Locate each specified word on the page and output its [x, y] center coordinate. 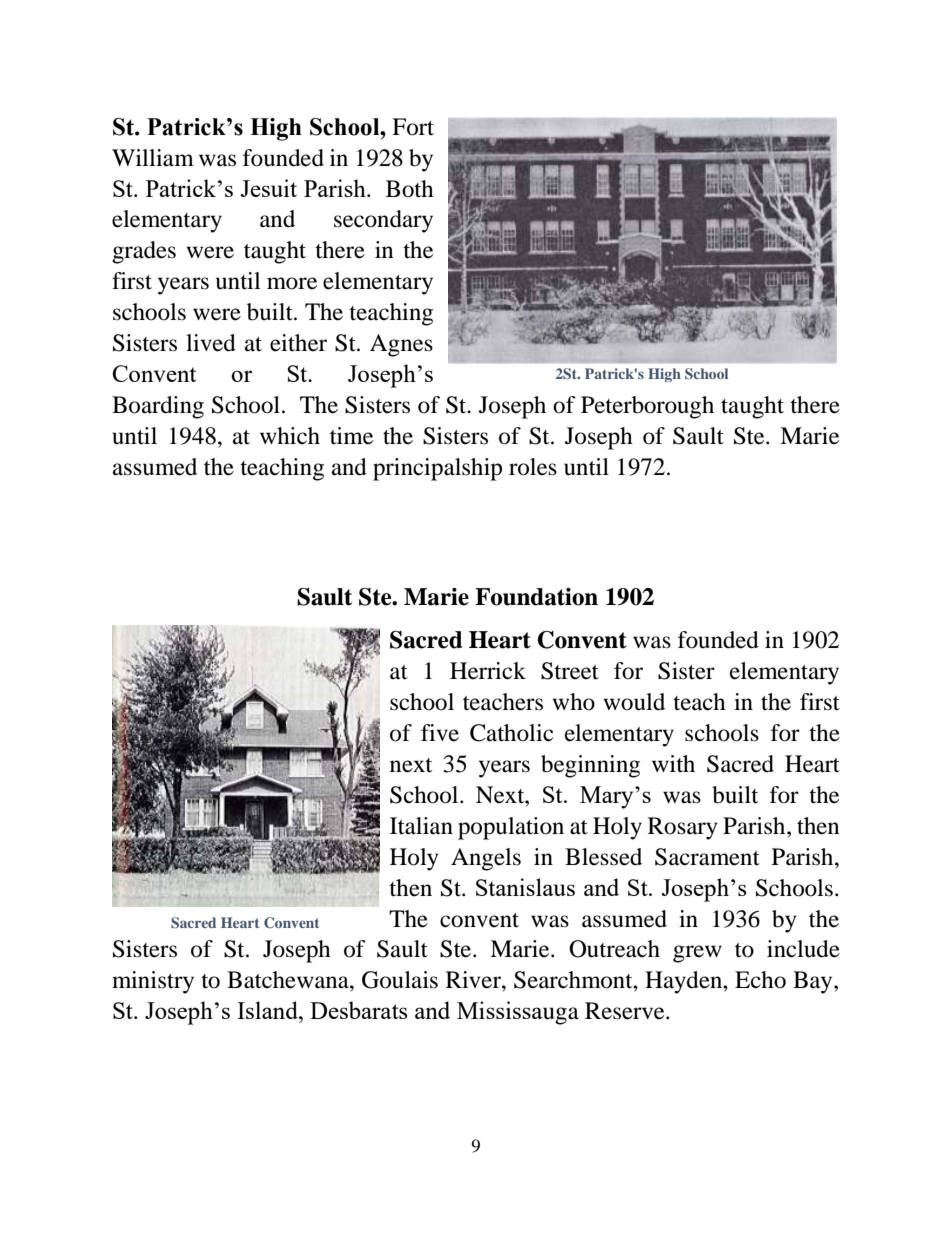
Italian [421, 826]
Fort [413, 127]
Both [410, 189]
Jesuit [268, 188]
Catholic [511, 733]
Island [268, 1010]
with [673, 764]
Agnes [401, 345]
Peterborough [647, 407]
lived [211, 343]
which [290, 435]
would [634, 702]
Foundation [536, 597]
